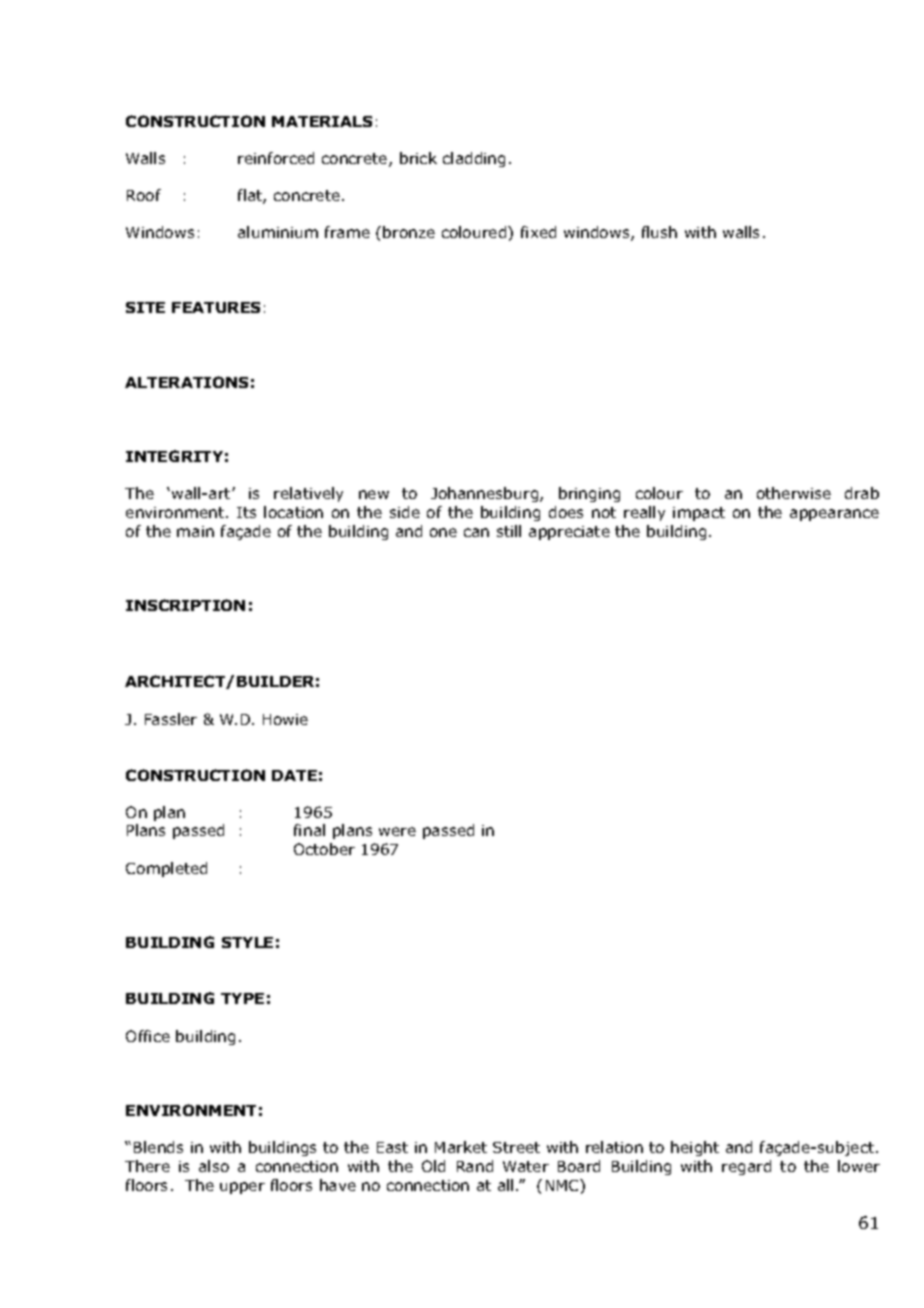 This screenshot has height=1308, width=924. What do you see at coordinates (276, 158) in the screenshot?
I see `reinforced` at bounding box center [276, 158].
